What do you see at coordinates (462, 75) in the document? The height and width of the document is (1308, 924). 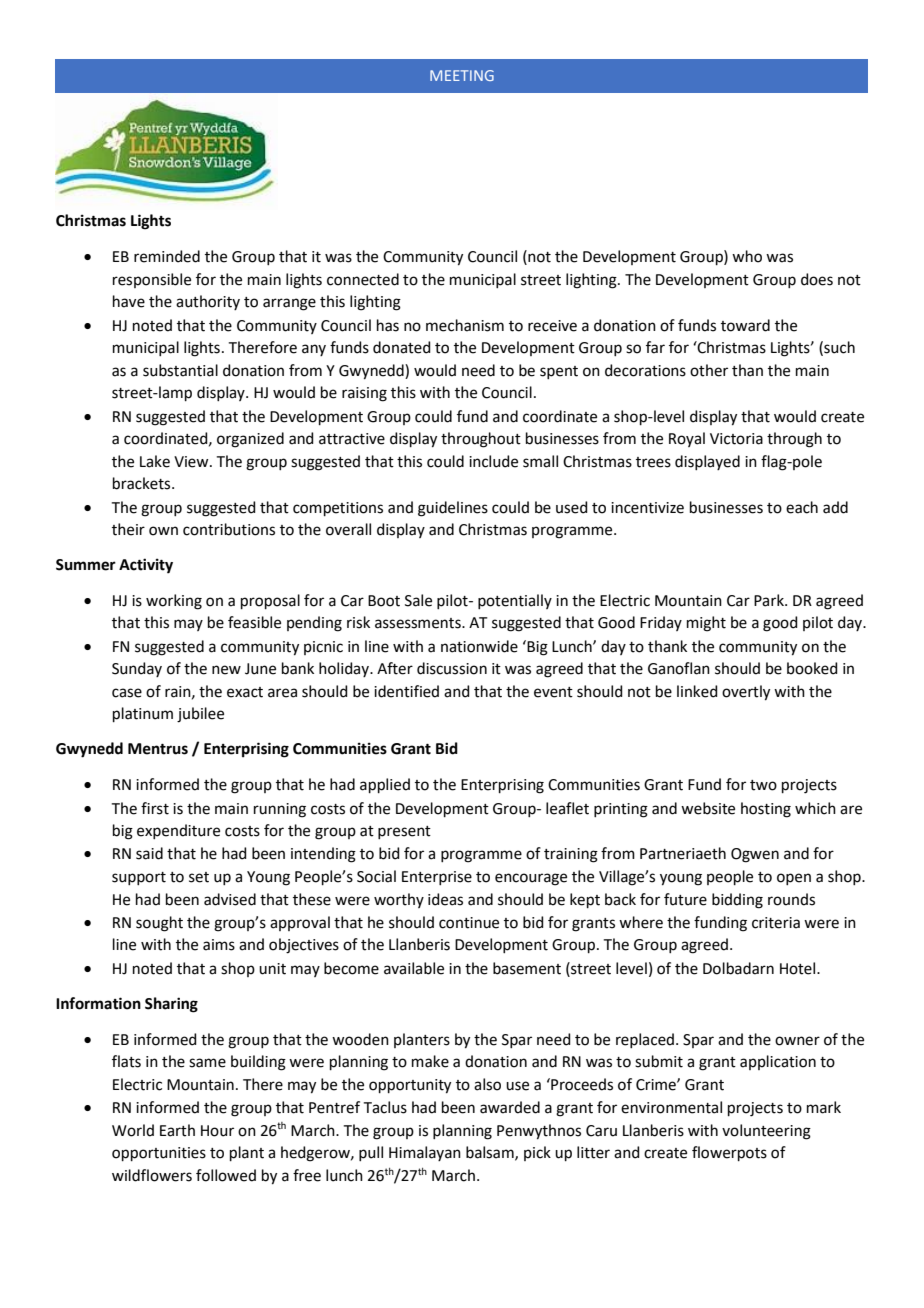 I see `MEETING` at bounding box center [462, 75].
